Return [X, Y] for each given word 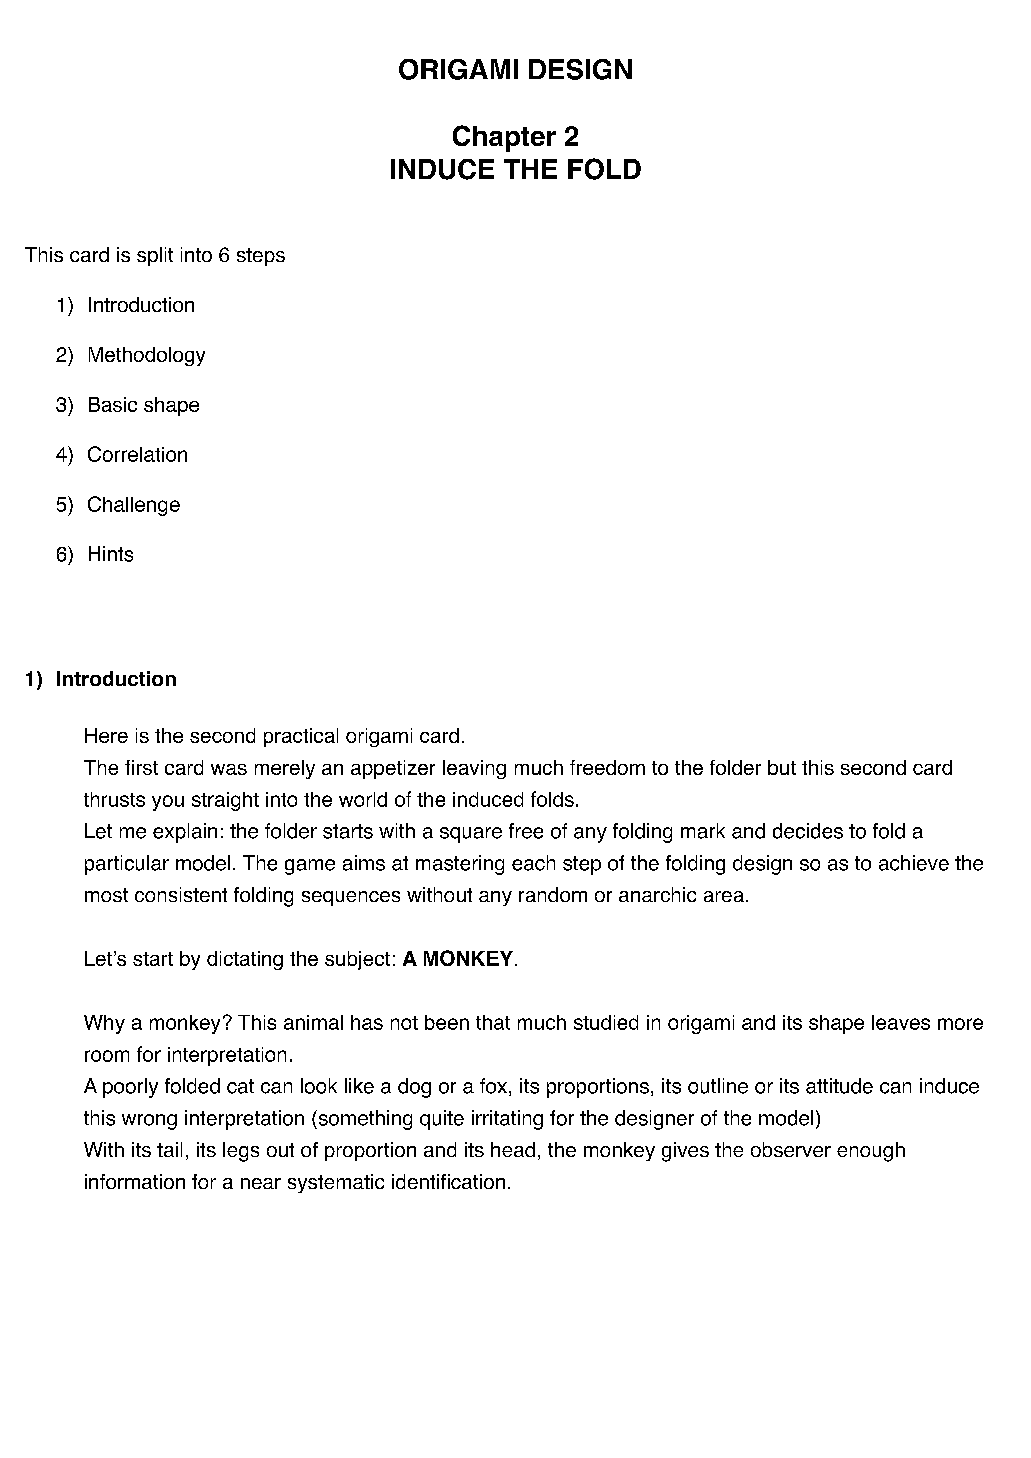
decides [808, 831]
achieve [914, 863]
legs [241, 1152]
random [553, 894]
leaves [901, 1022]
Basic [113, 404]
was [229, 769]
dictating [245, 960]
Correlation [137, 454]
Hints [111, 554]
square [471, 835]
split [155, 256]
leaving [474, 769]
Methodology [147, 356]
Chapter [504, 138]
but [782, 767]
